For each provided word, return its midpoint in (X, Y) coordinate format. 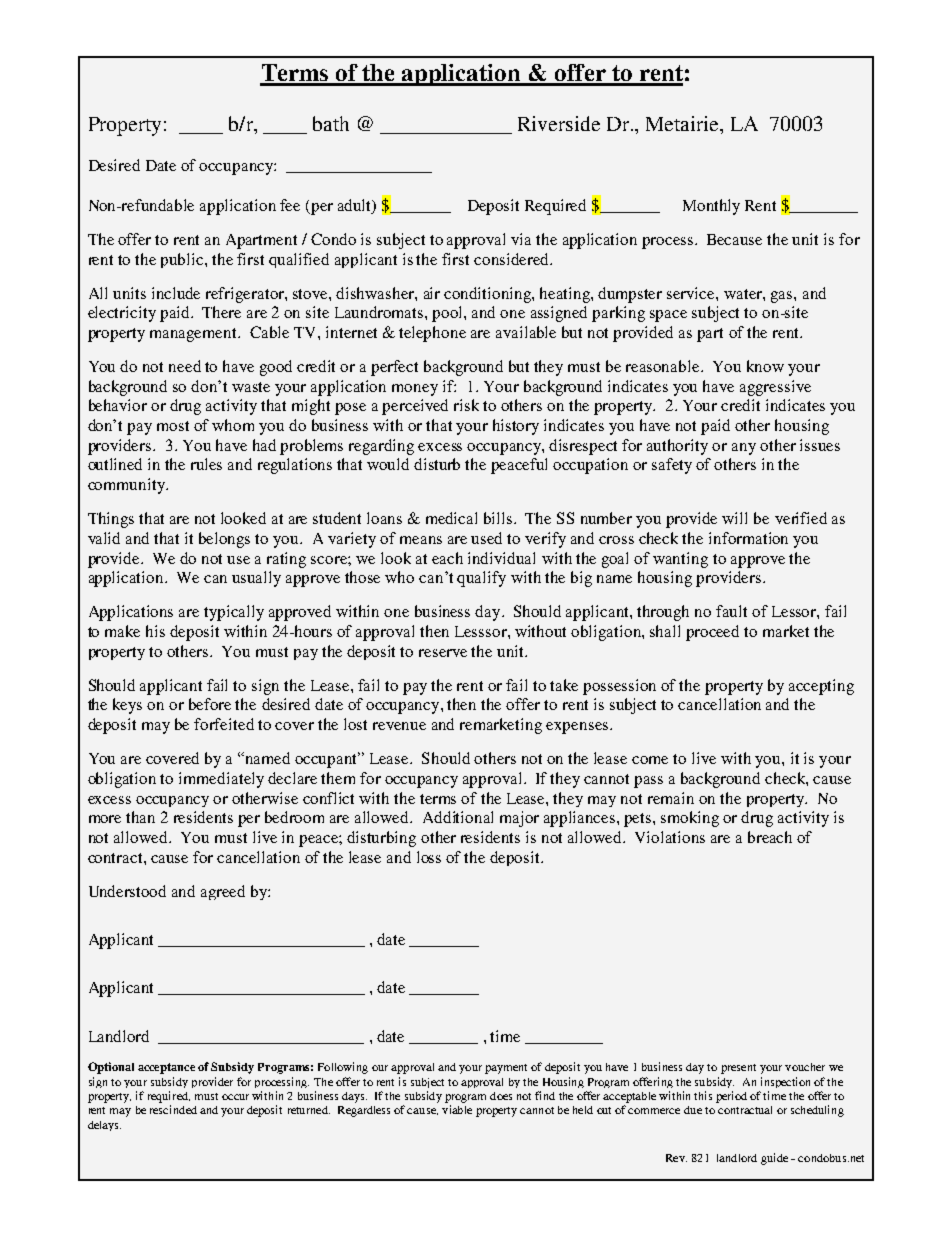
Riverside (559, 123)
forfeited (224, 724)
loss (429, 857)
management (195, 335)
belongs (224, 540)
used (486, 538)
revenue (399, 726)
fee (290, 205)
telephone (432, 334)
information (748, 538)
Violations (670, 837)
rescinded (173, 1109)
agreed (223, 892)
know (765, 366)
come (650, 760)
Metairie (683, 123)
